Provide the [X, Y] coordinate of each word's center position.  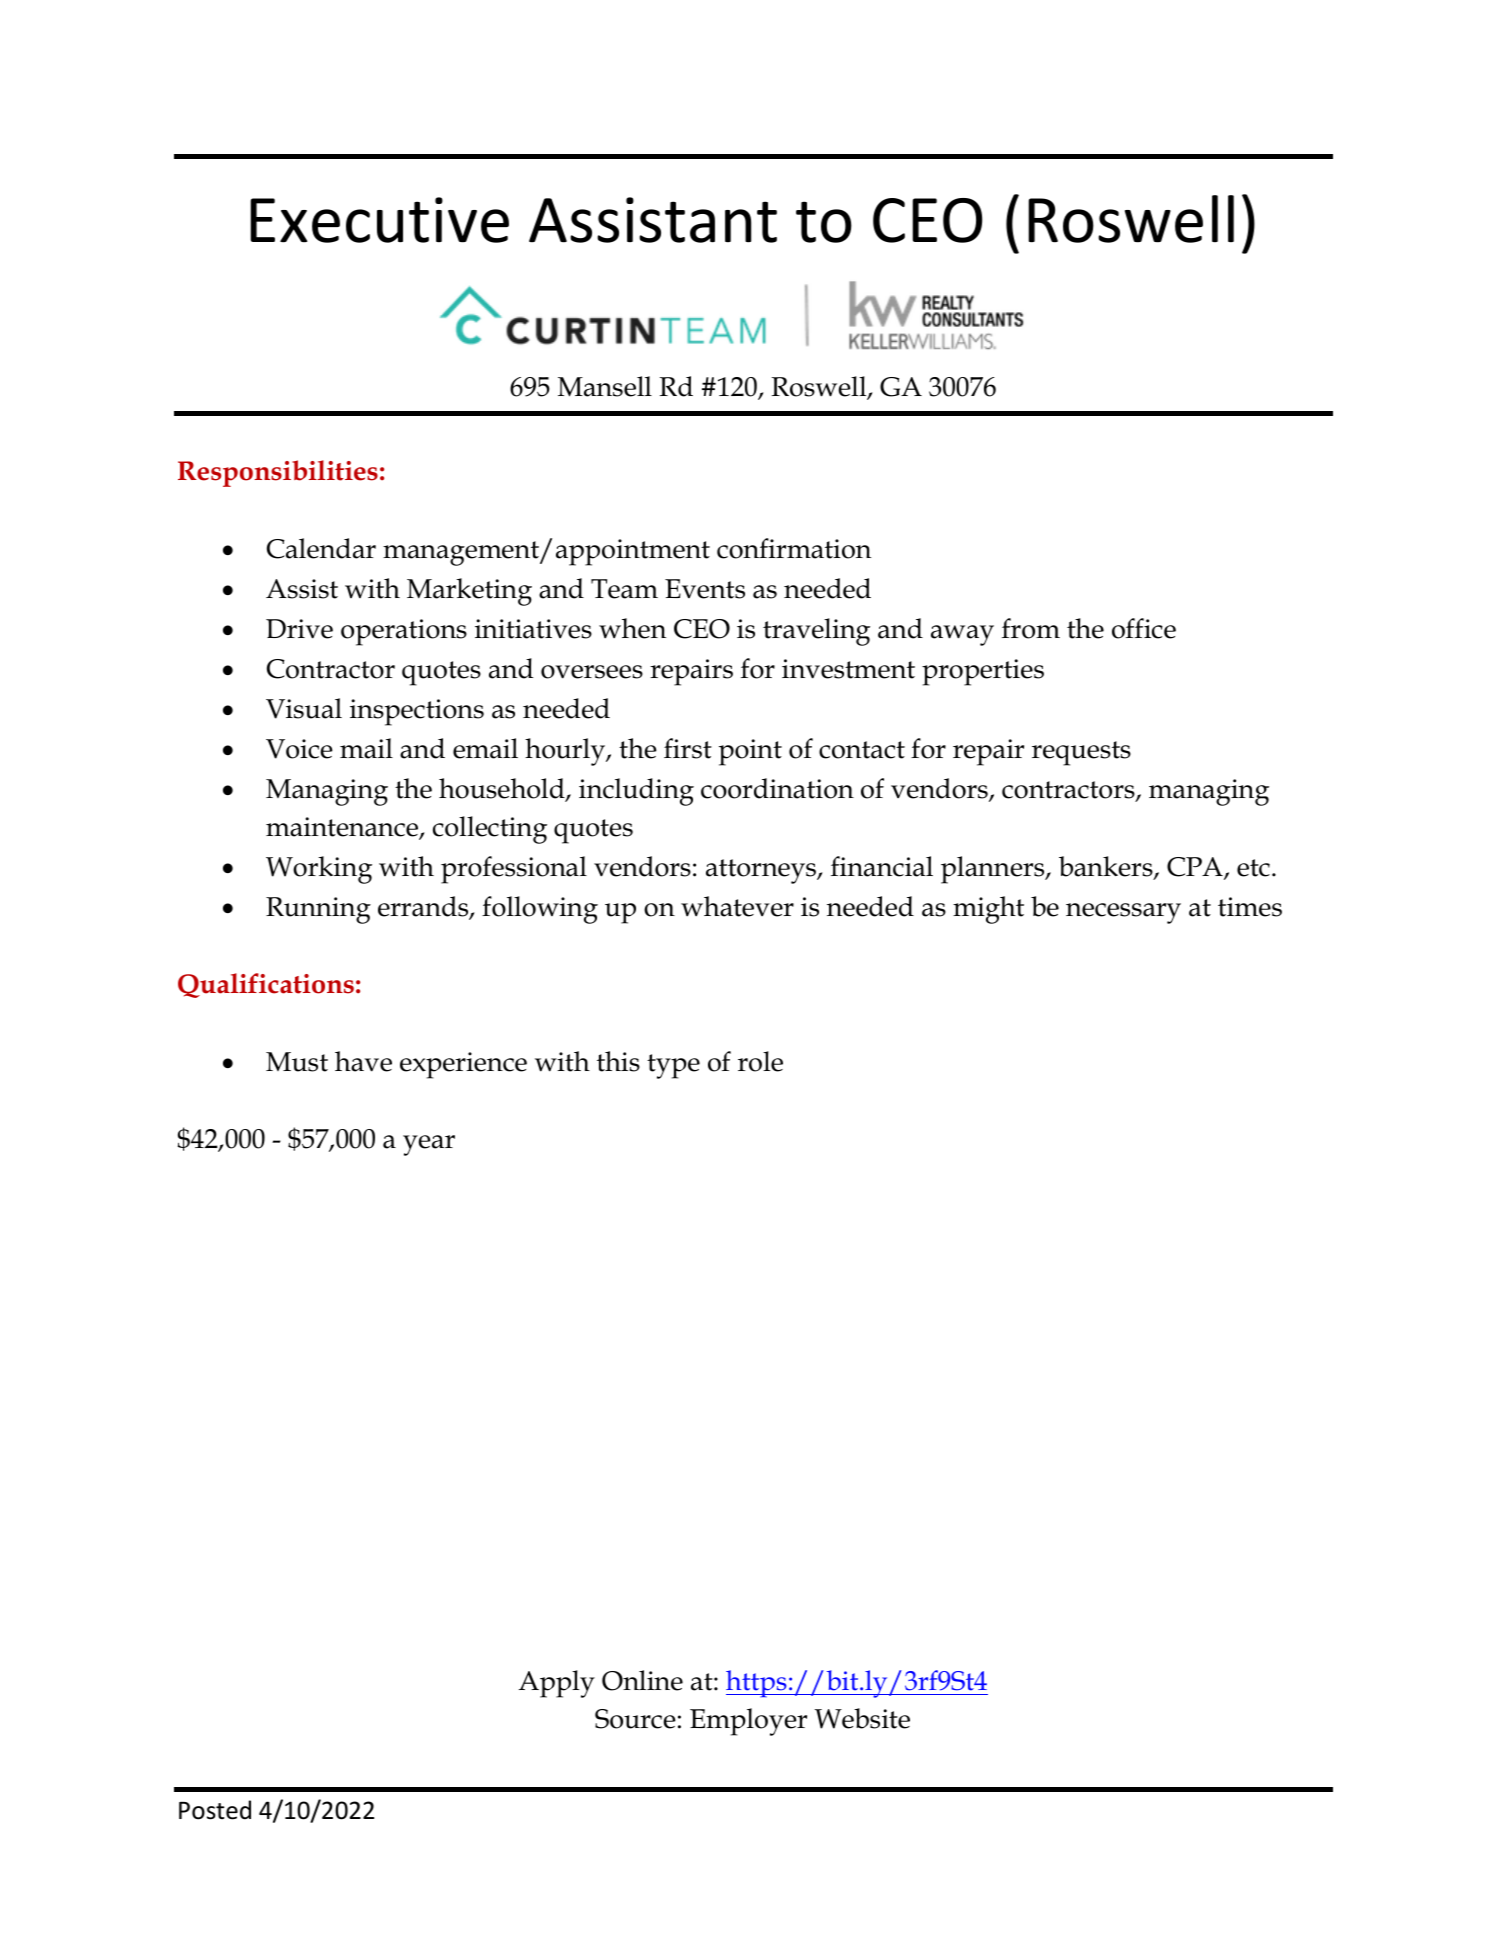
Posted [215, 1810]
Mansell [605, 386]
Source [635, 1719]
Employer [748, 1722]
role [760, 1061]
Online [642, 1680]
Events [705, 589]
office [1144, 628]
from [1031, 628]
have [363, 1061]
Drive [299, 629]
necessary [1123, 913]
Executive [379, 220]
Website [862, 1718]
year [429, 1145]
